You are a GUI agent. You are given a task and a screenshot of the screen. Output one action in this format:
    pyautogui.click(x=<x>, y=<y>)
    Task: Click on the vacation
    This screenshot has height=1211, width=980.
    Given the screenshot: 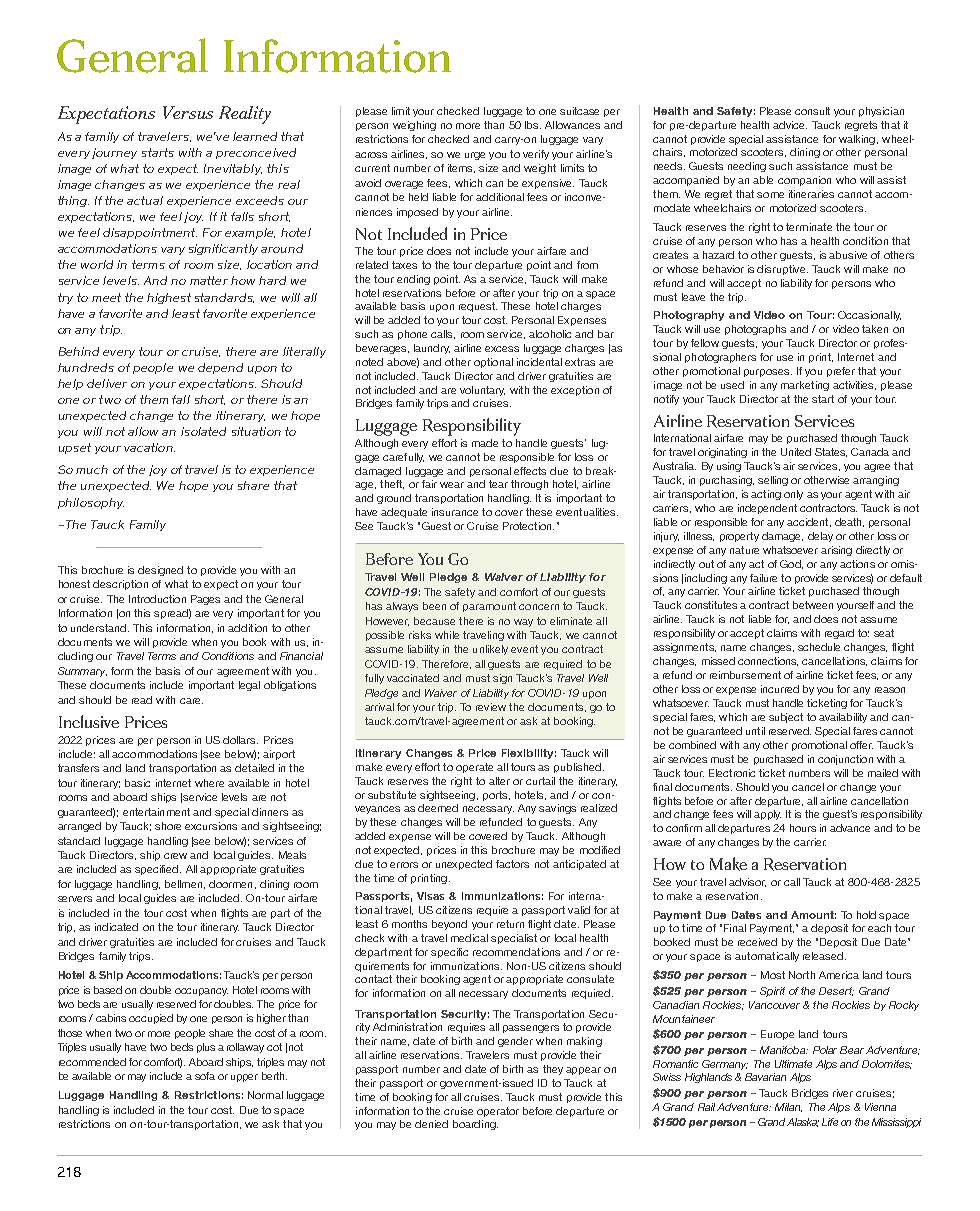 What is the action you would take?
    pyautogui.click(x=149, y=447)
